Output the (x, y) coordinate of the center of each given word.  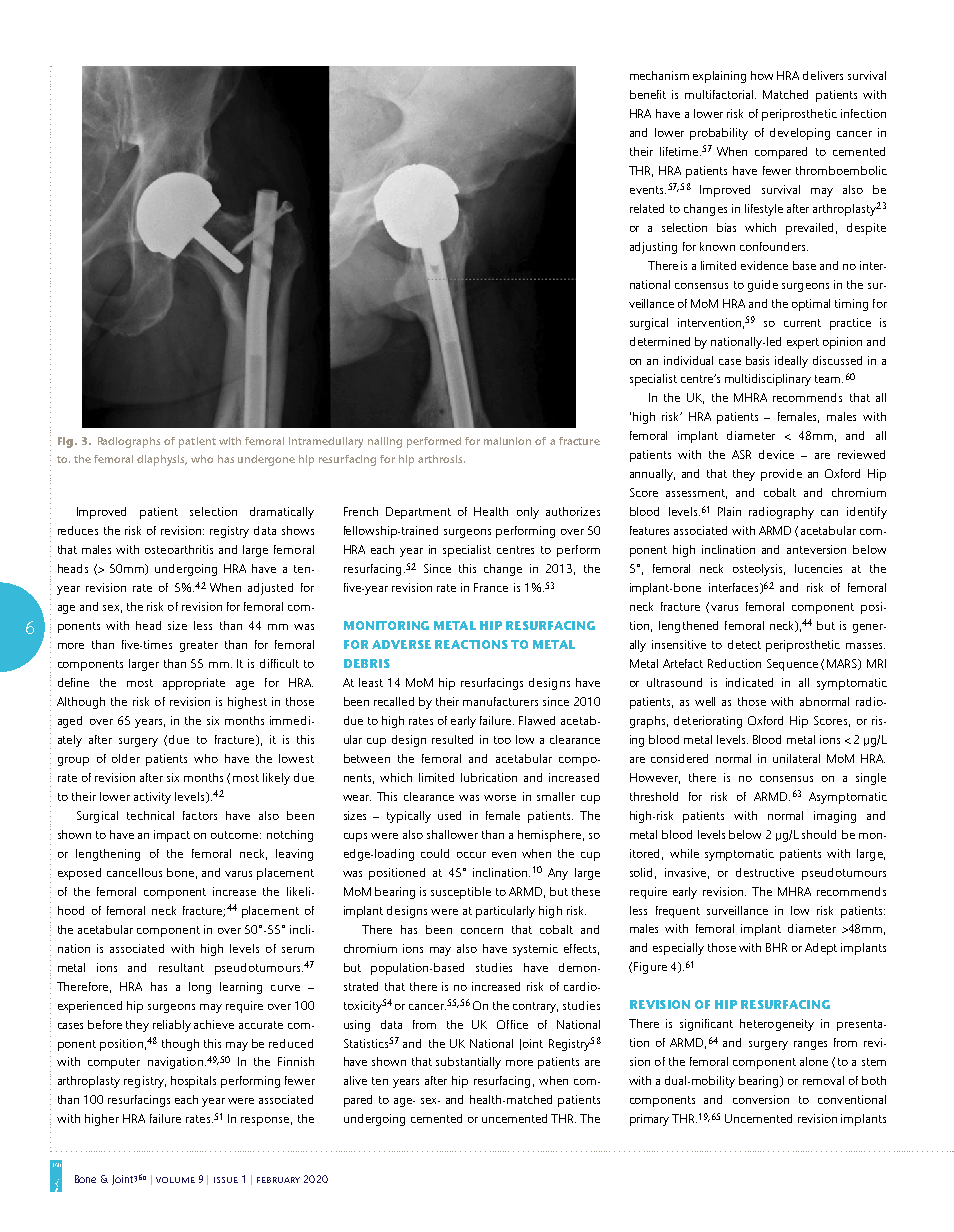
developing (800, 134)
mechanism (659, 75)
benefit (648, 94)
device (776, 454)
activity (152, 798)
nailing (385, 442)
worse (500, 798)
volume (175, 1180)
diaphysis (162, 460)
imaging (835, 817)
